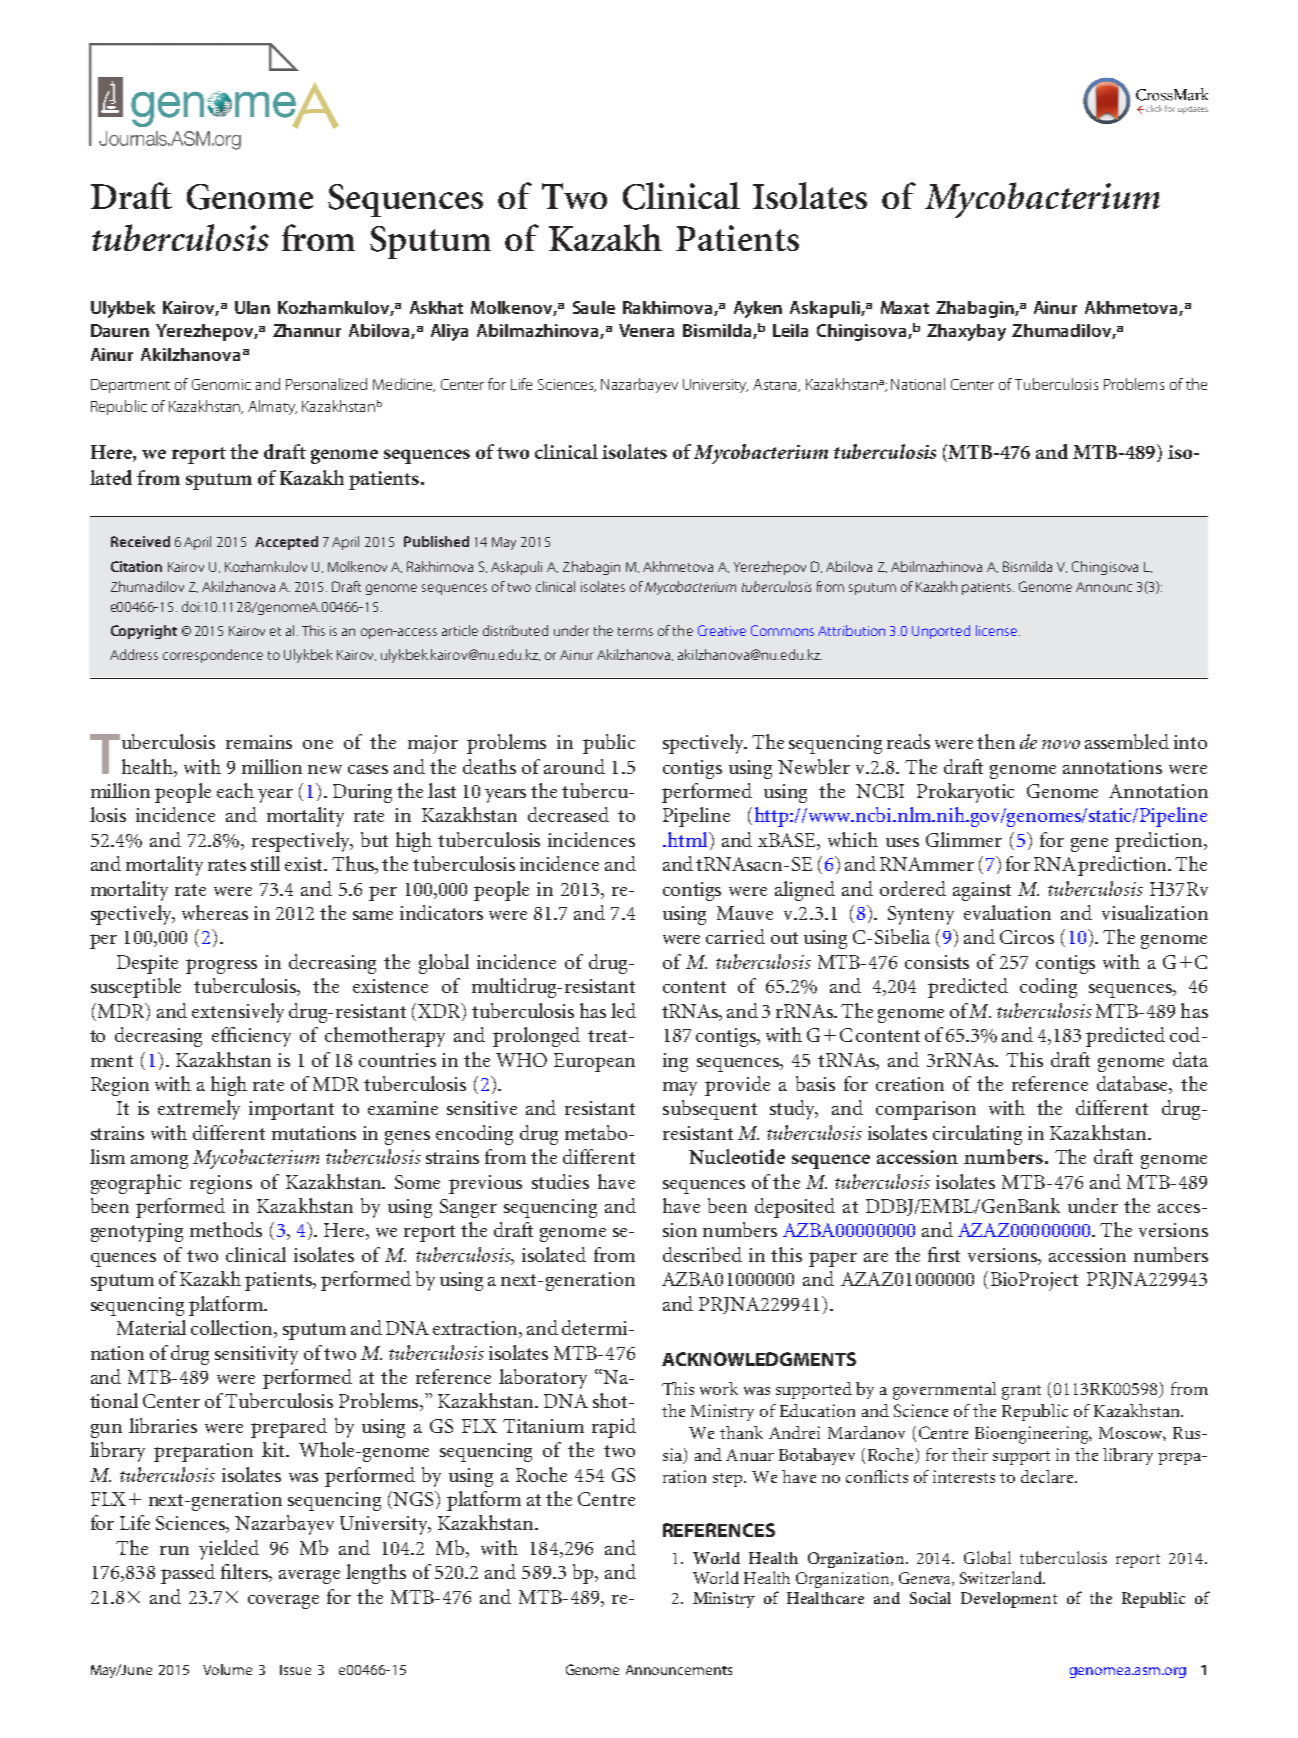 This page has width=1298, height=1738. I want to click on important, so click(291, 1110).
